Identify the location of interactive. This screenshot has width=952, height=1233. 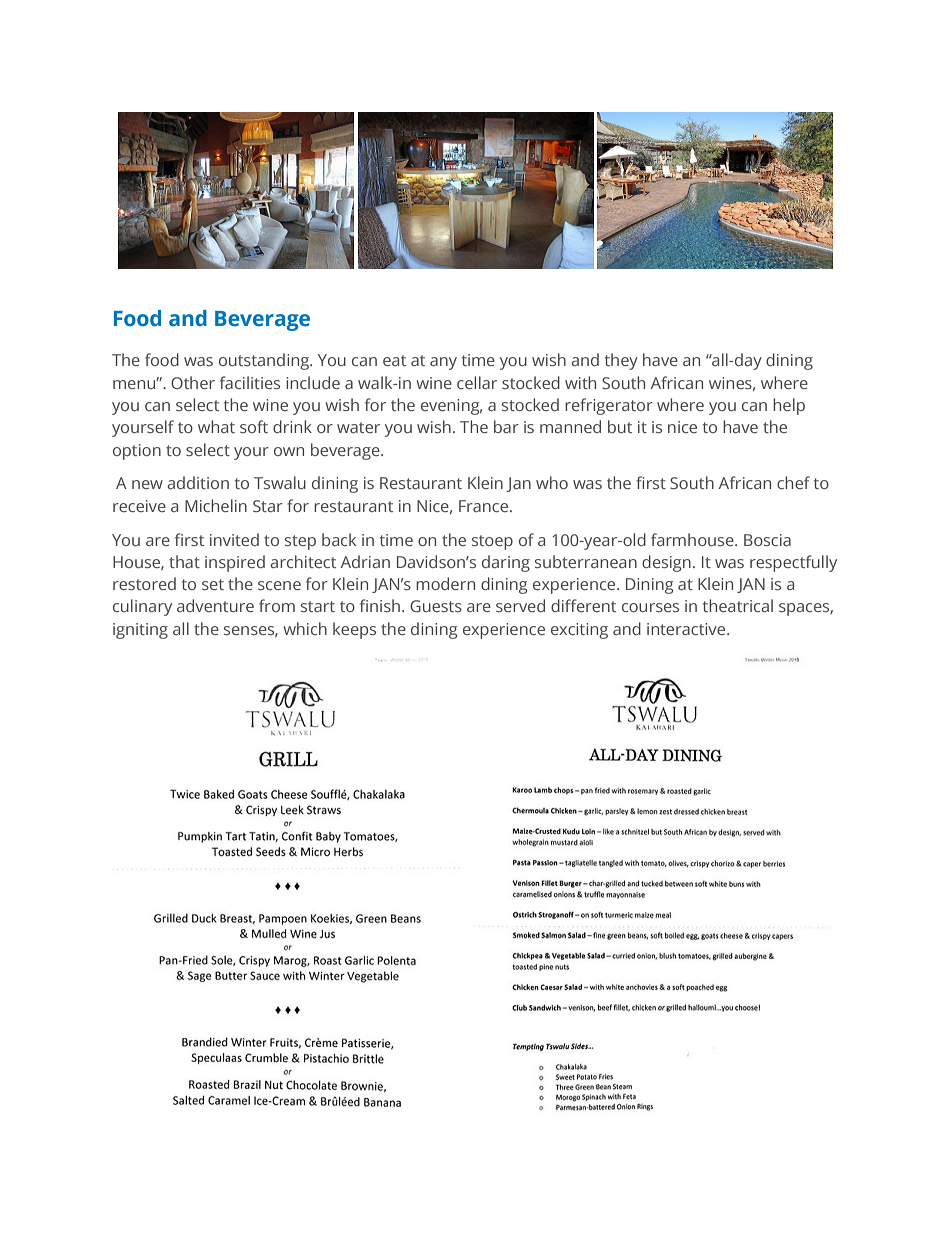
(687, 629).
